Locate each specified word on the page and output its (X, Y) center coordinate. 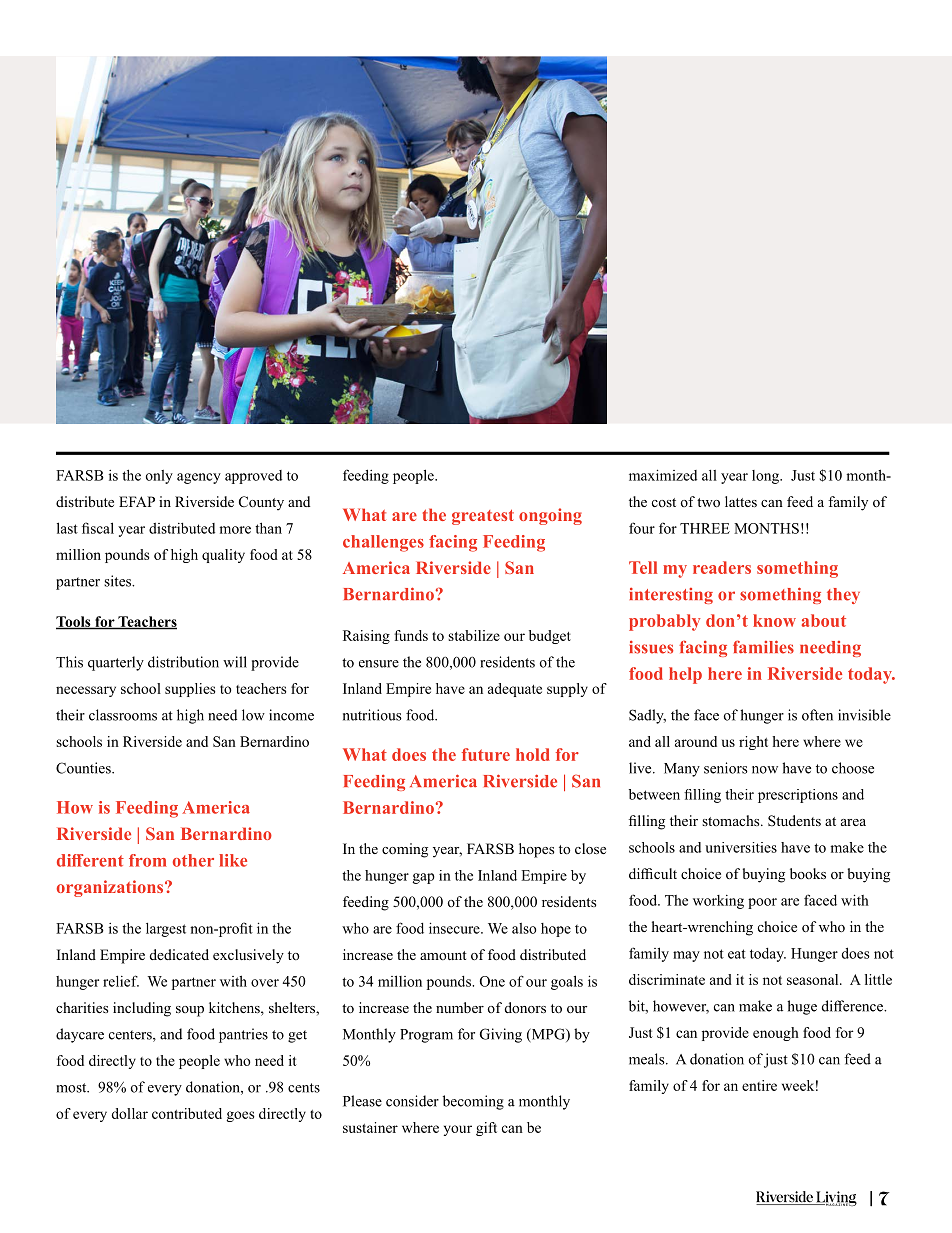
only (159, 477)
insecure (455, 928)
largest (166, 930)
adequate (515, 690)
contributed (187, 1113)
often (817, 715)
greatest (483, 517)
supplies (190, 690)
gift (486, 1129)
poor (762, 903)
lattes (741, 501)
